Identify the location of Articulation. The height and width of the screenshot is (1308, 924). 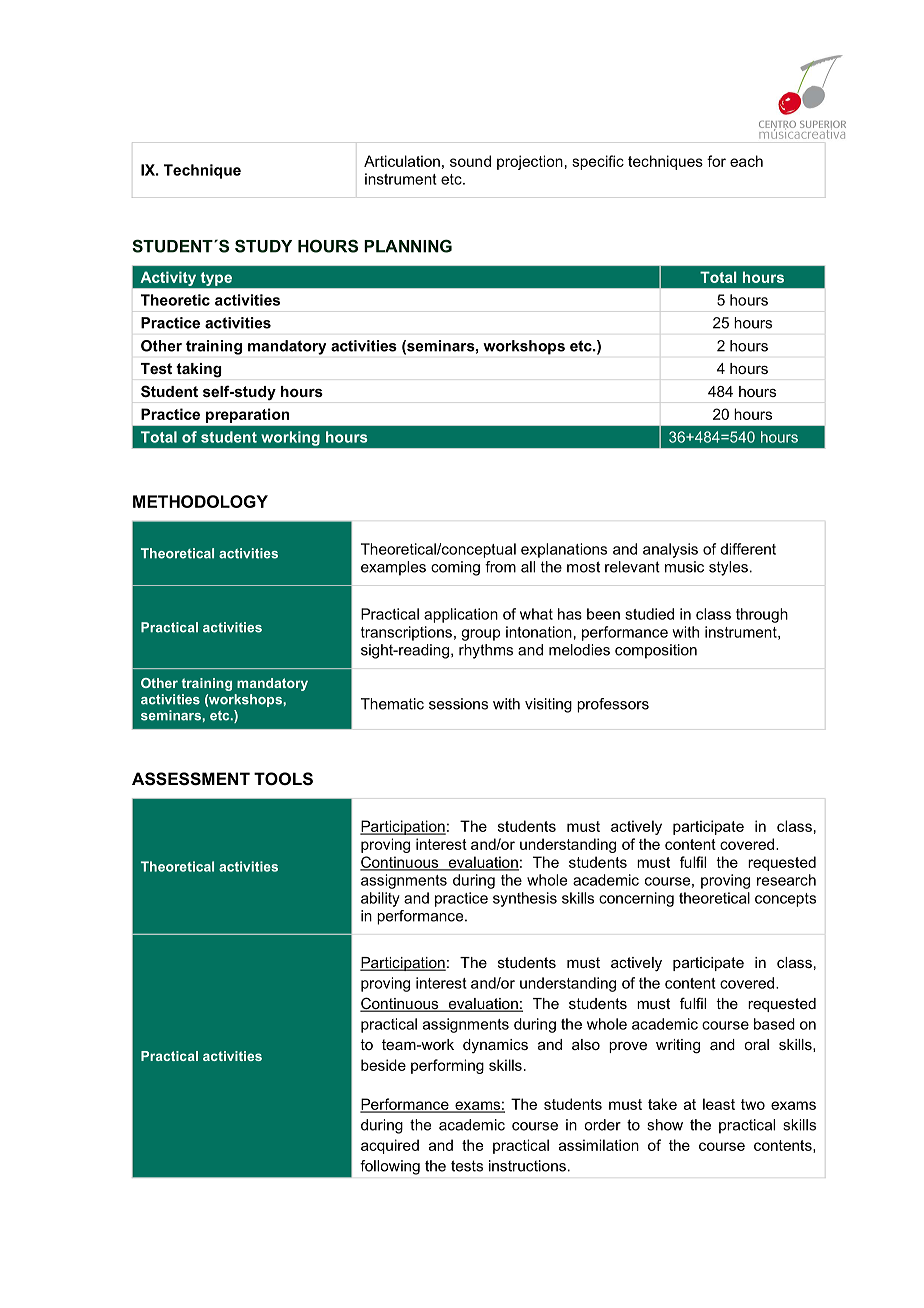
(402, 161).
